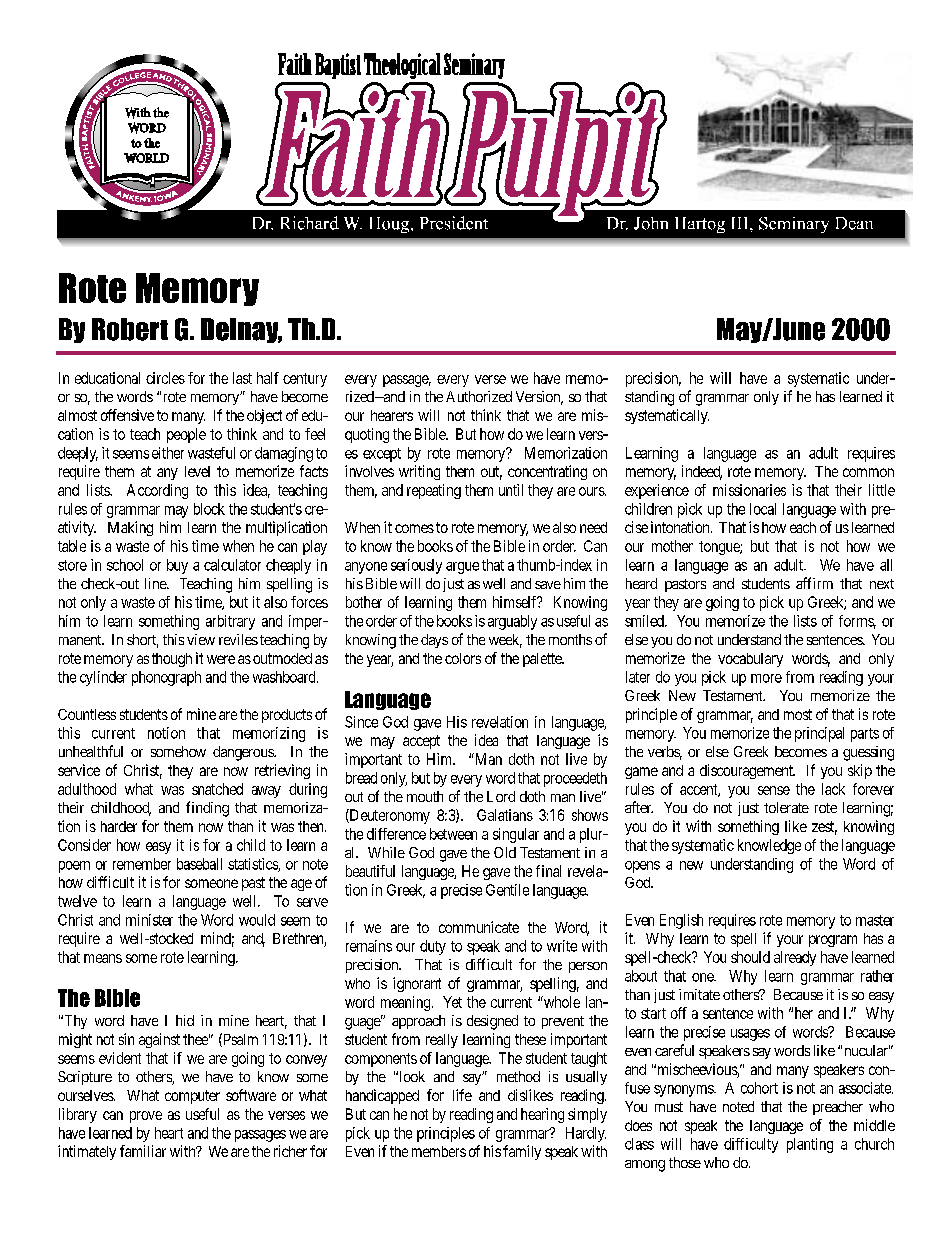 This screenshot has width=952, height=1233. What do you see at coordinates (143, 1151) in the screenshot?
I see `familiar` at bounding box center [143, 1151].
